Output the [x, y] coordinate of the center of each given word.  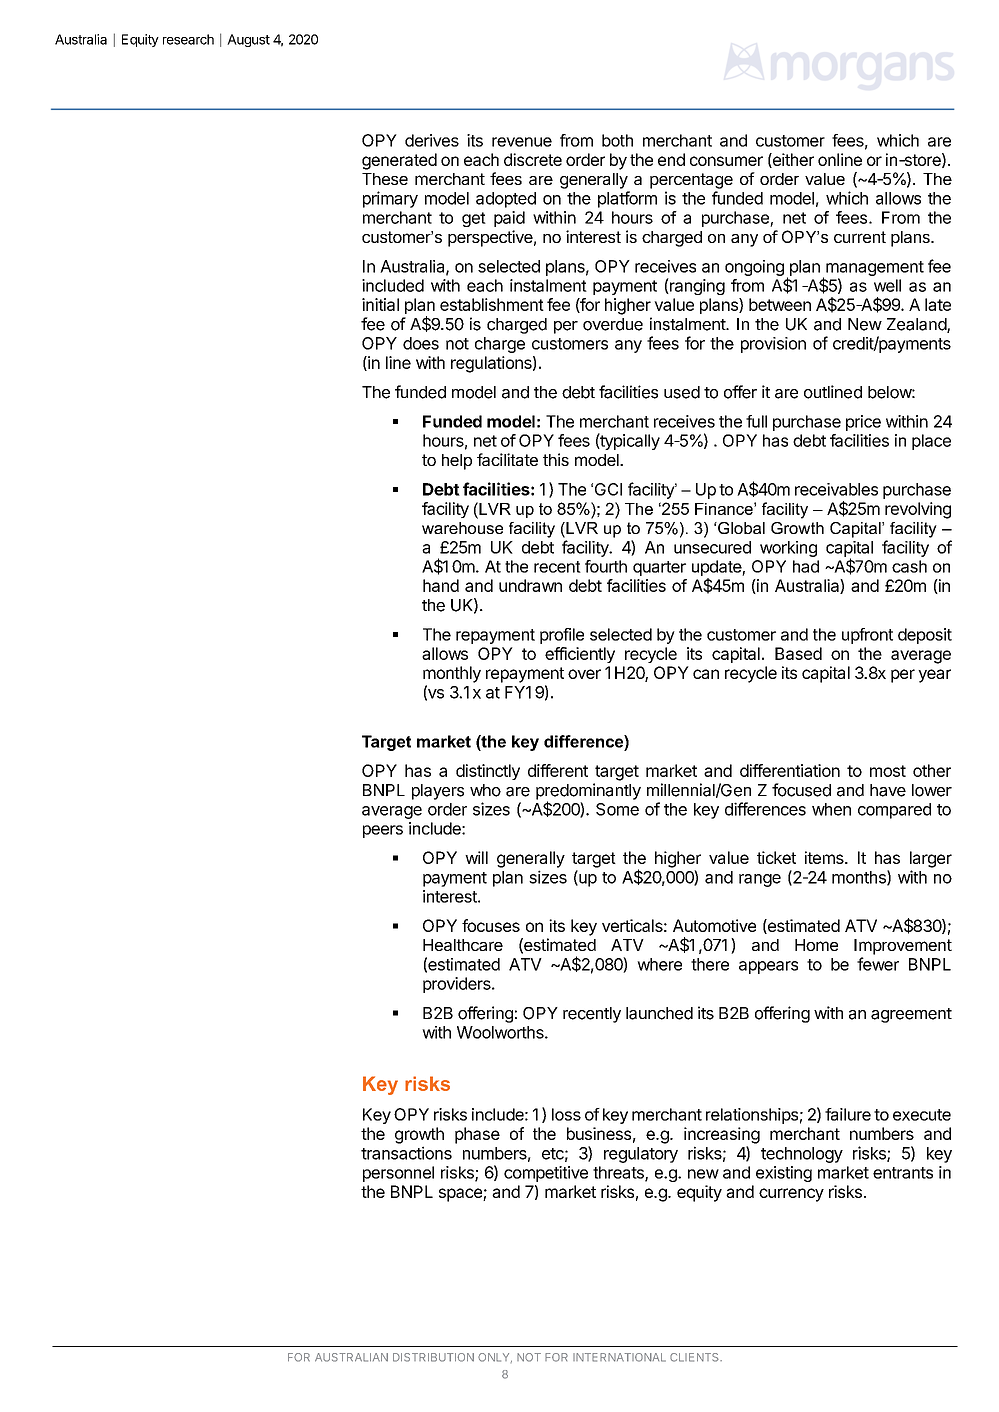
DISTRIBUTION [433, 1357]
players [438, 792]
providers [458, 985]
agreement [911, 1015]
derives [432, 140]
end [671, 159]
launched [659, 1013]
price [863, 423]
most [888, 771]
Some [617, 809]
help [457, 462]
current [860, 237]
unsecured [712, 547]
